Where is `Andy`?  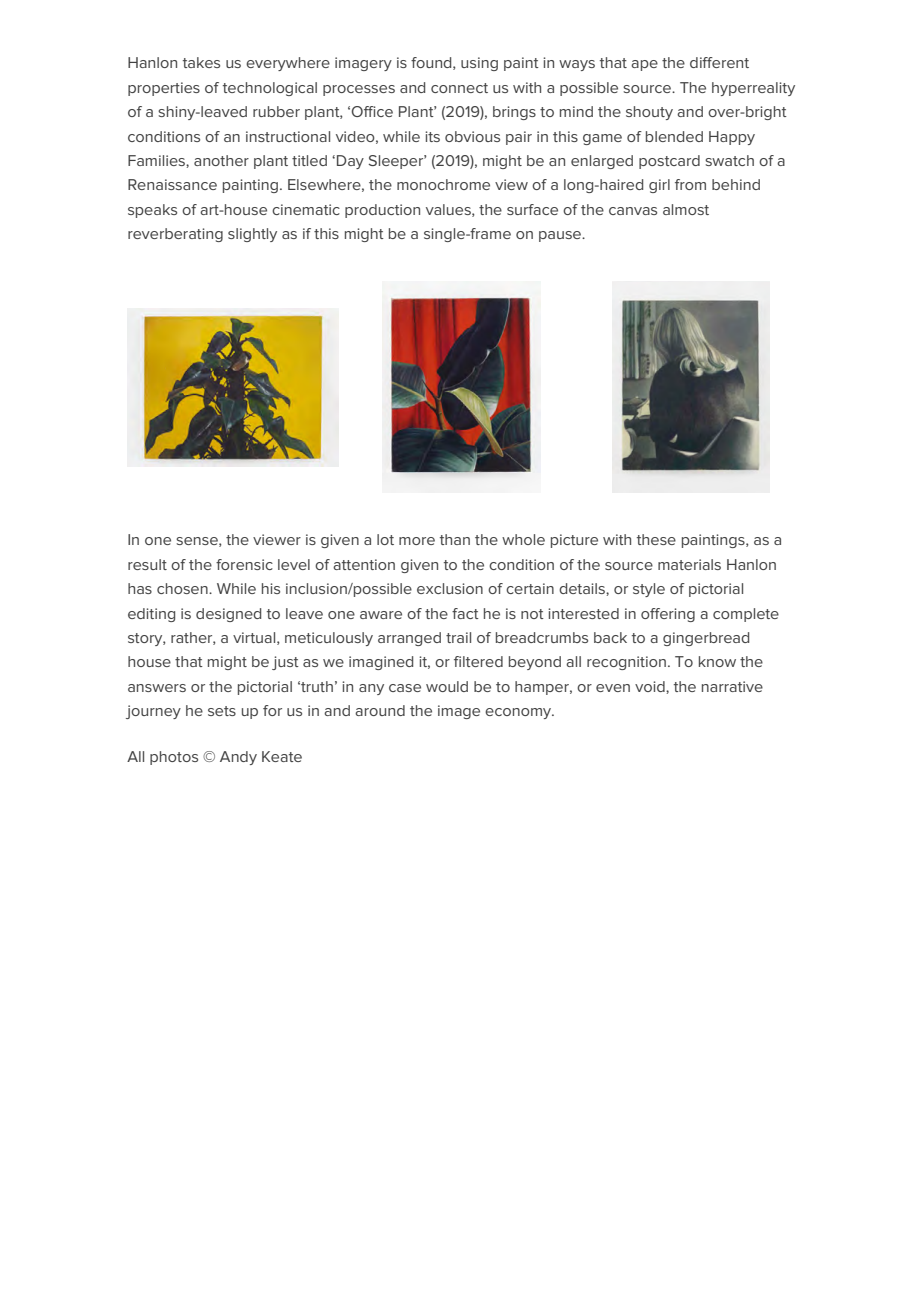
Andy is located at coordinates (238, 758).
